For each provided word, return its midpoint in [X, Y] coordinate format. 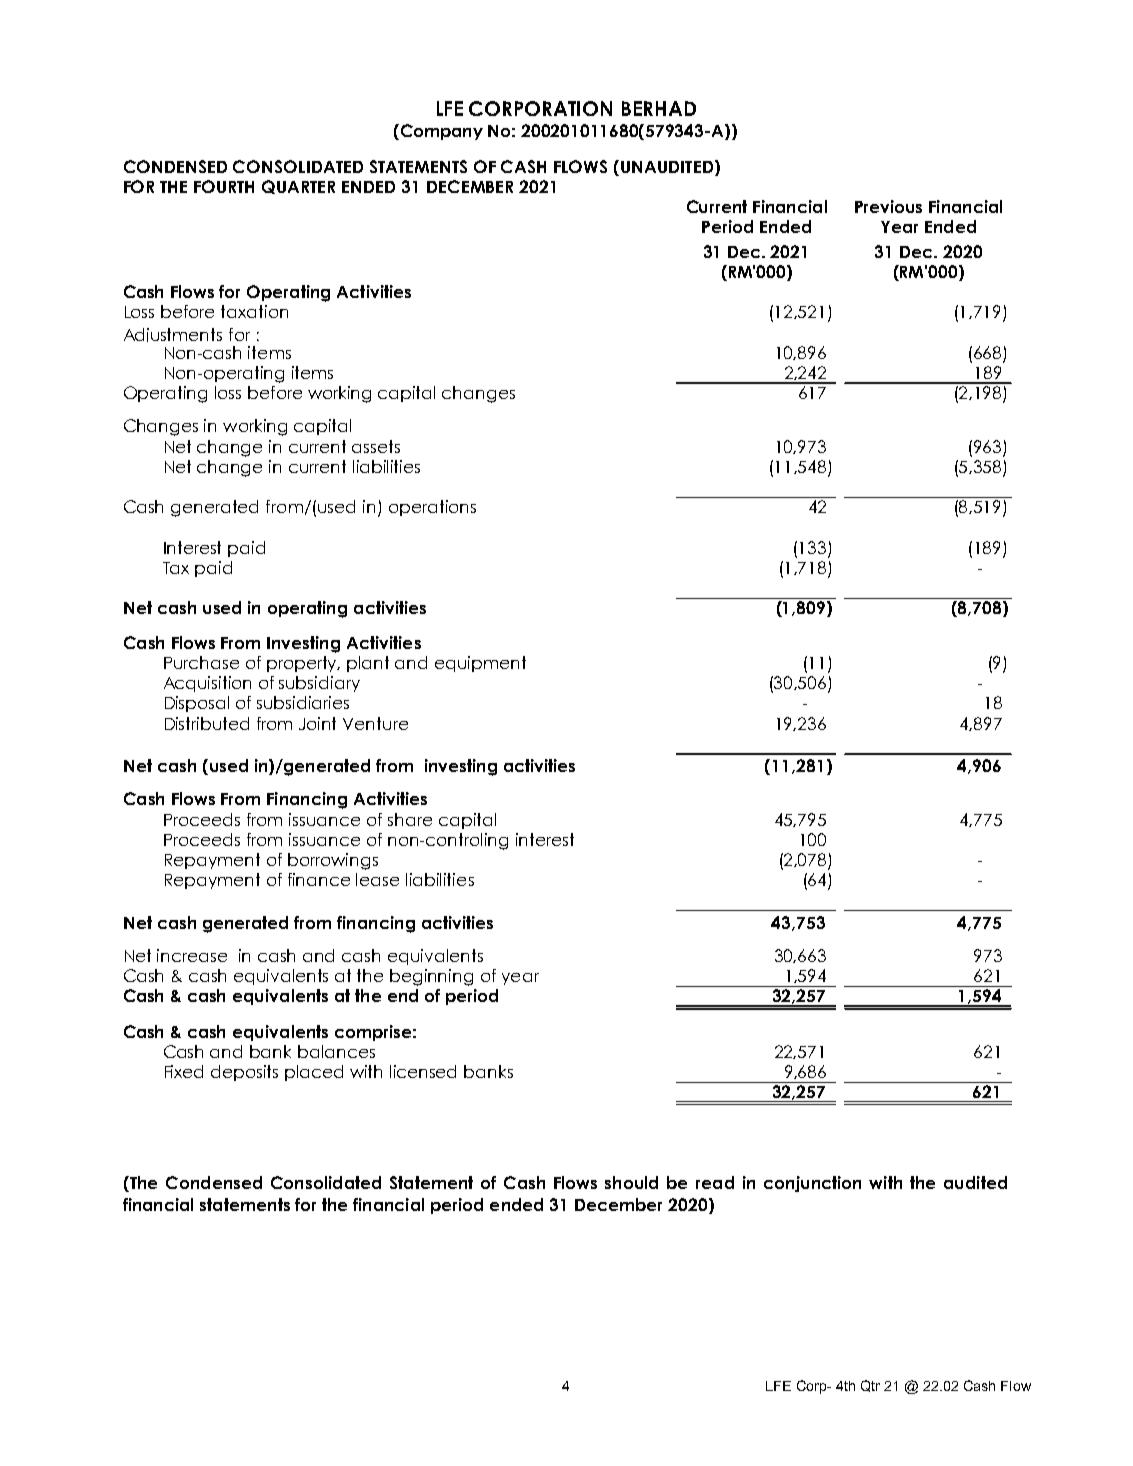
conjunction [812, 1184]
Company [440, 132]
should [631, 1182]
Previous [888, 206]
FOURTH [224, 186]
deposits [244, 1073]
